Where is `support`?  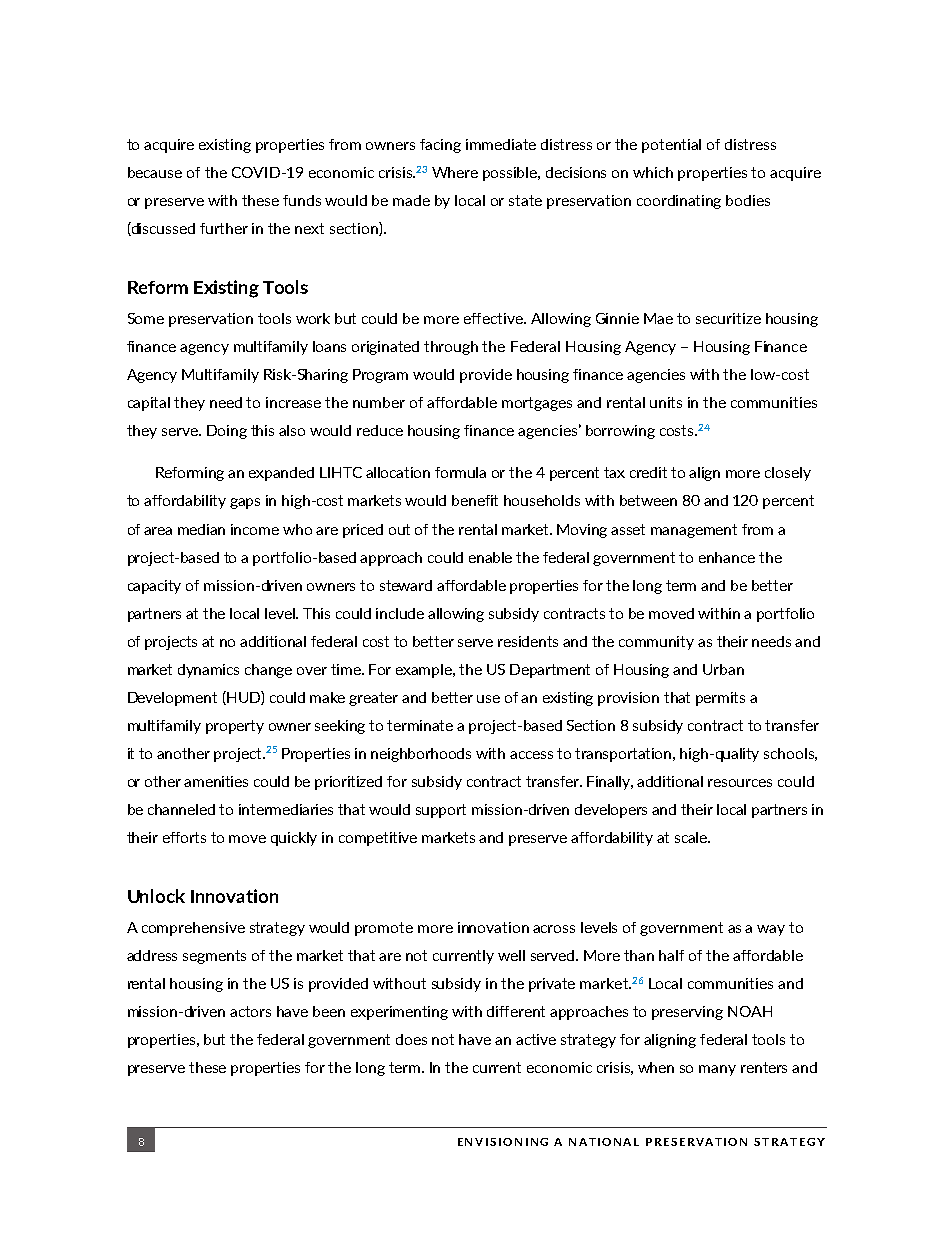
support is located at coordinates (441, 811).
